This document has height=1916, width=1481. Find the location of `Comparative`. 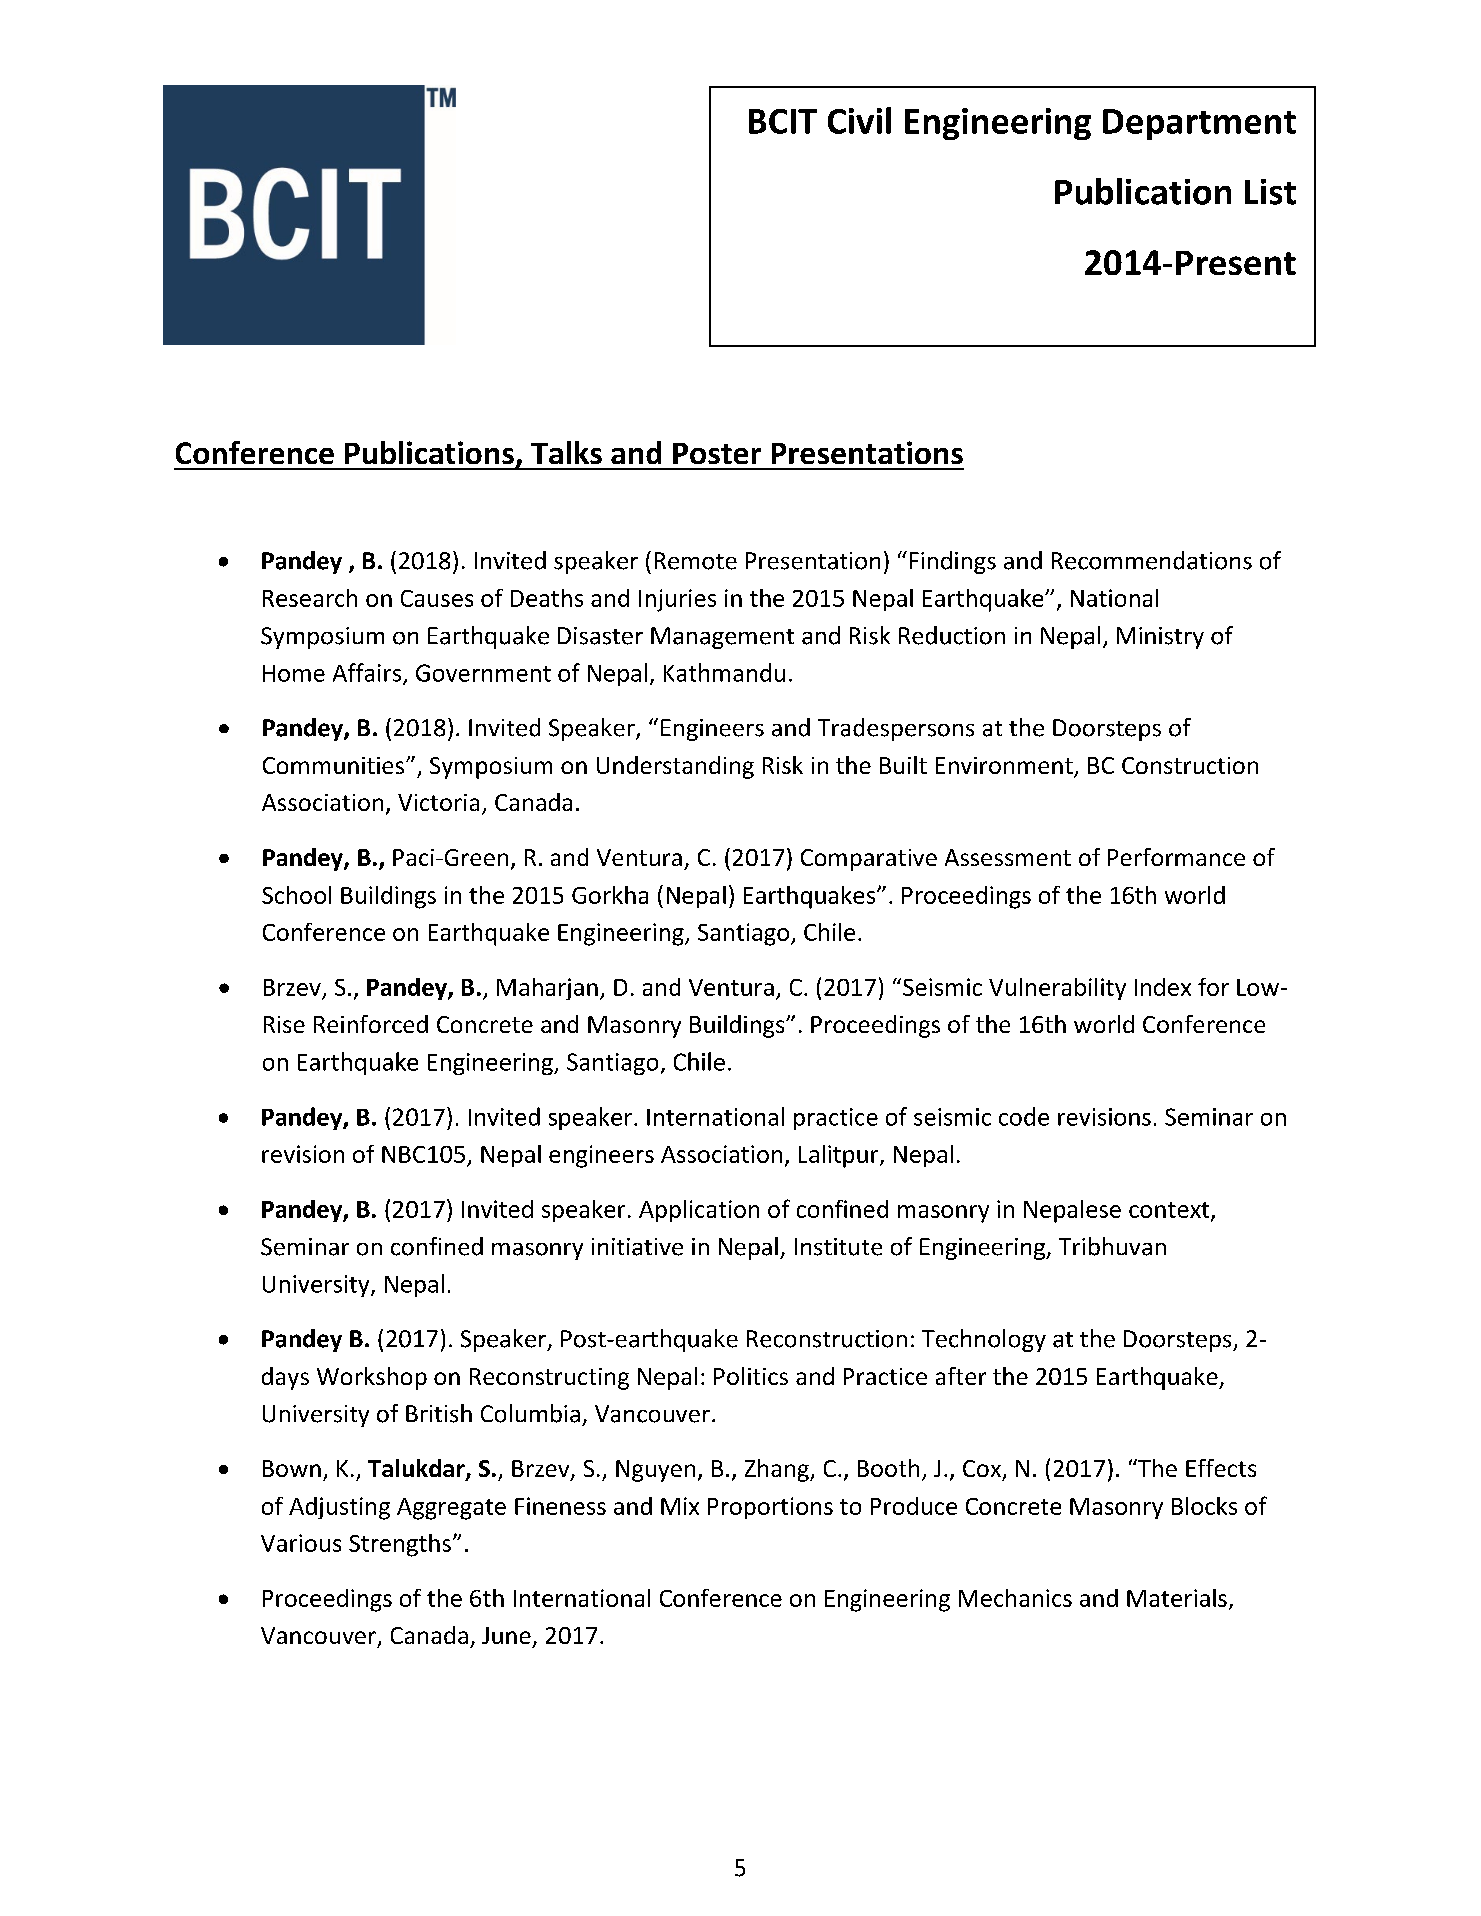

Comparative is located at coordinates (869, 860).
